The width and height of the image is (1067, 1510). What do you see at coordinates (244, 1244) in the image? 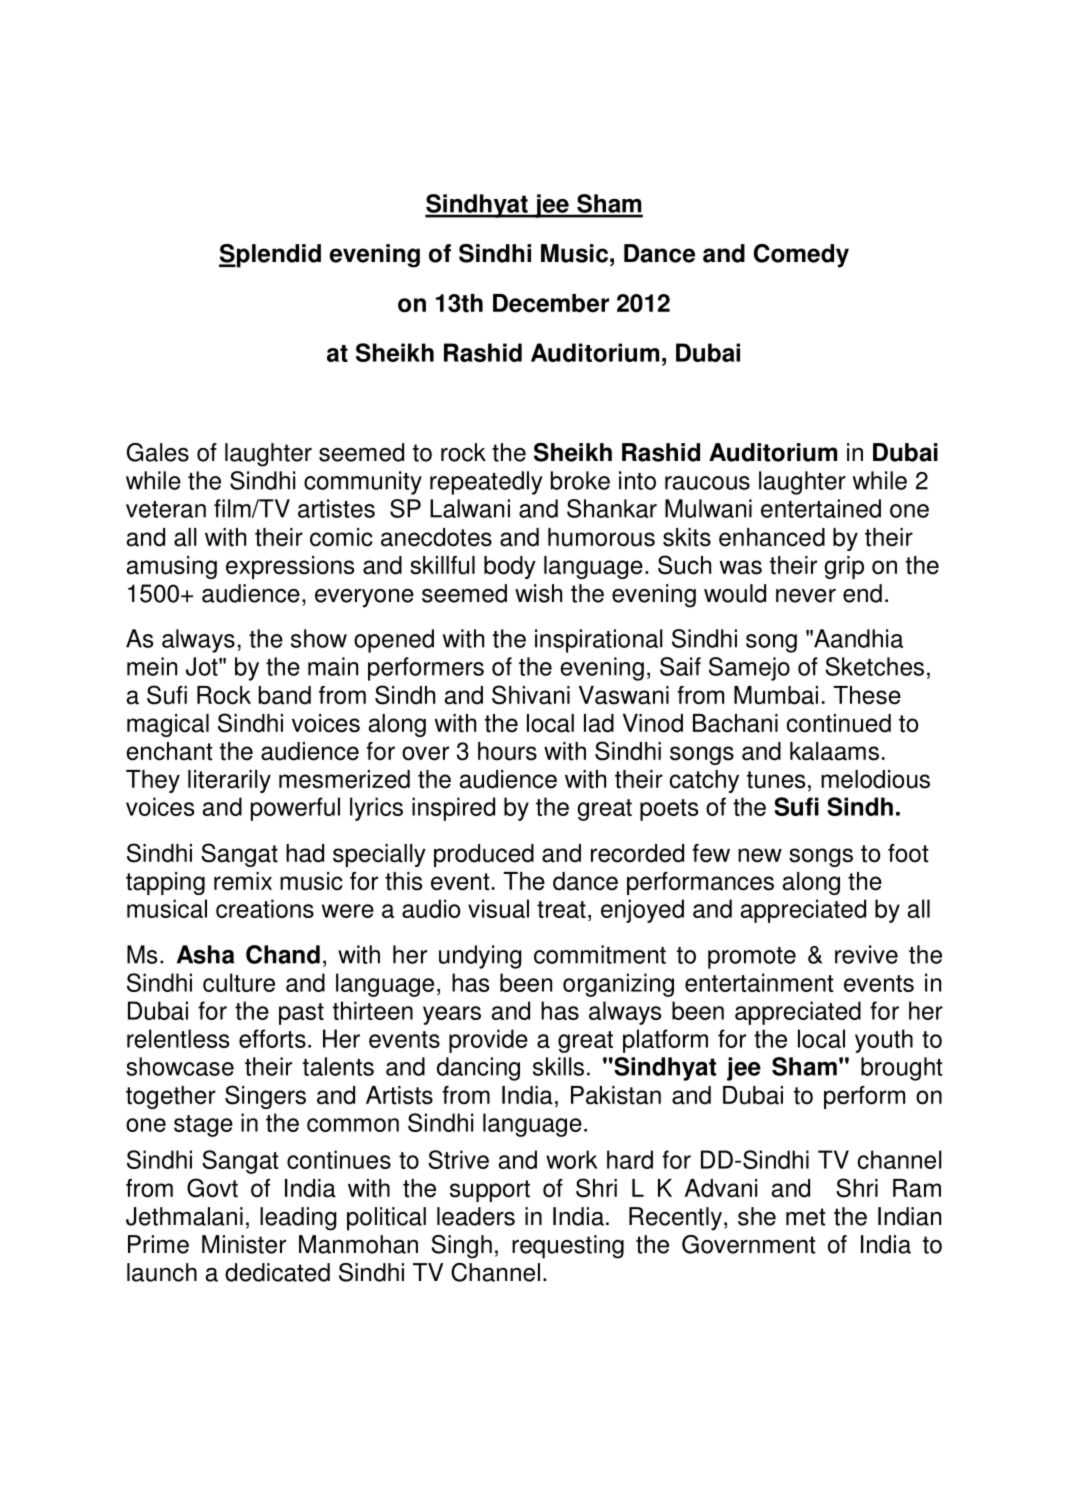
I see `Minister` at bounding box center [244, 1244].
